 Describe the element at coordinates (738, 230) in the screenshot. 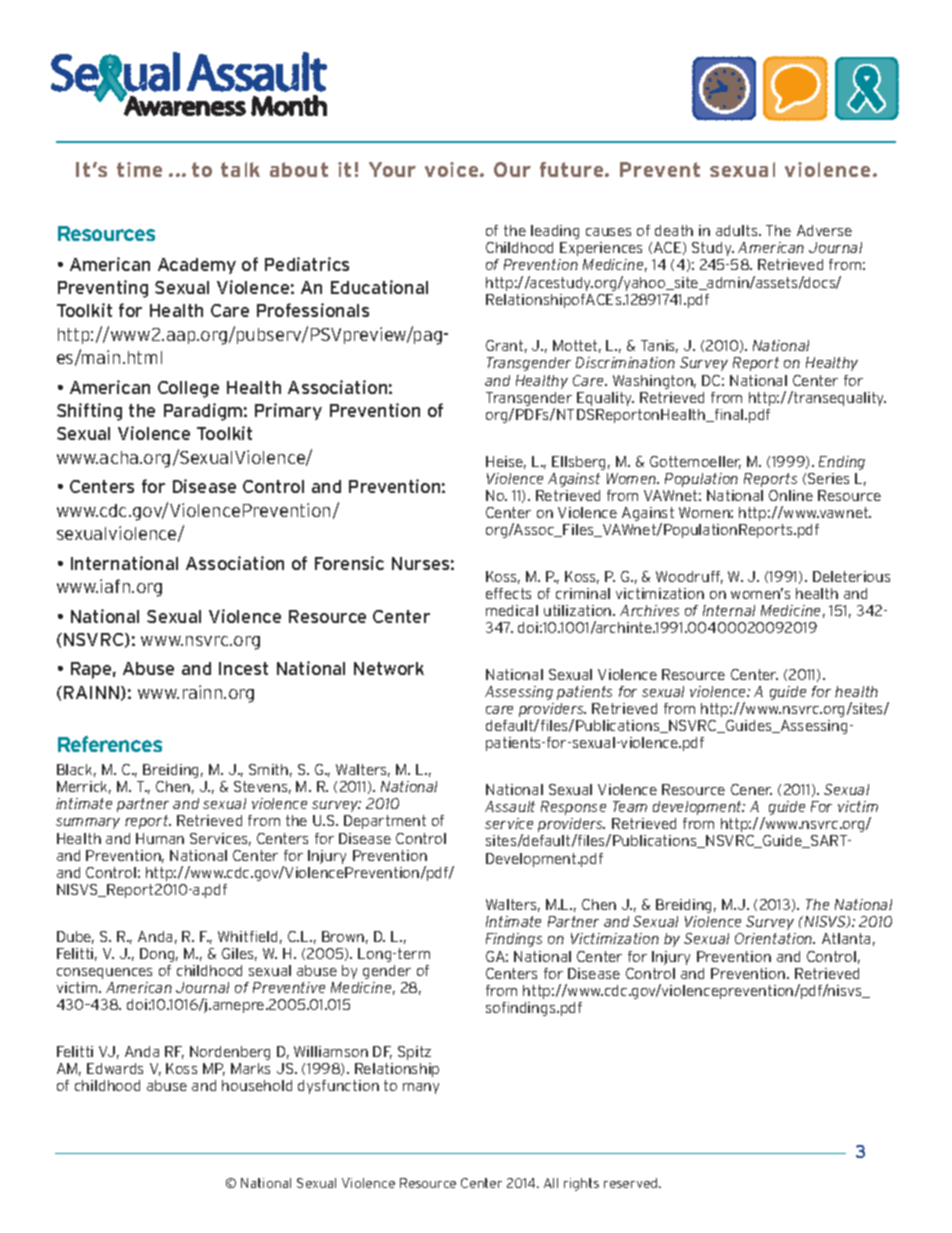

I see `adults` at that location.
